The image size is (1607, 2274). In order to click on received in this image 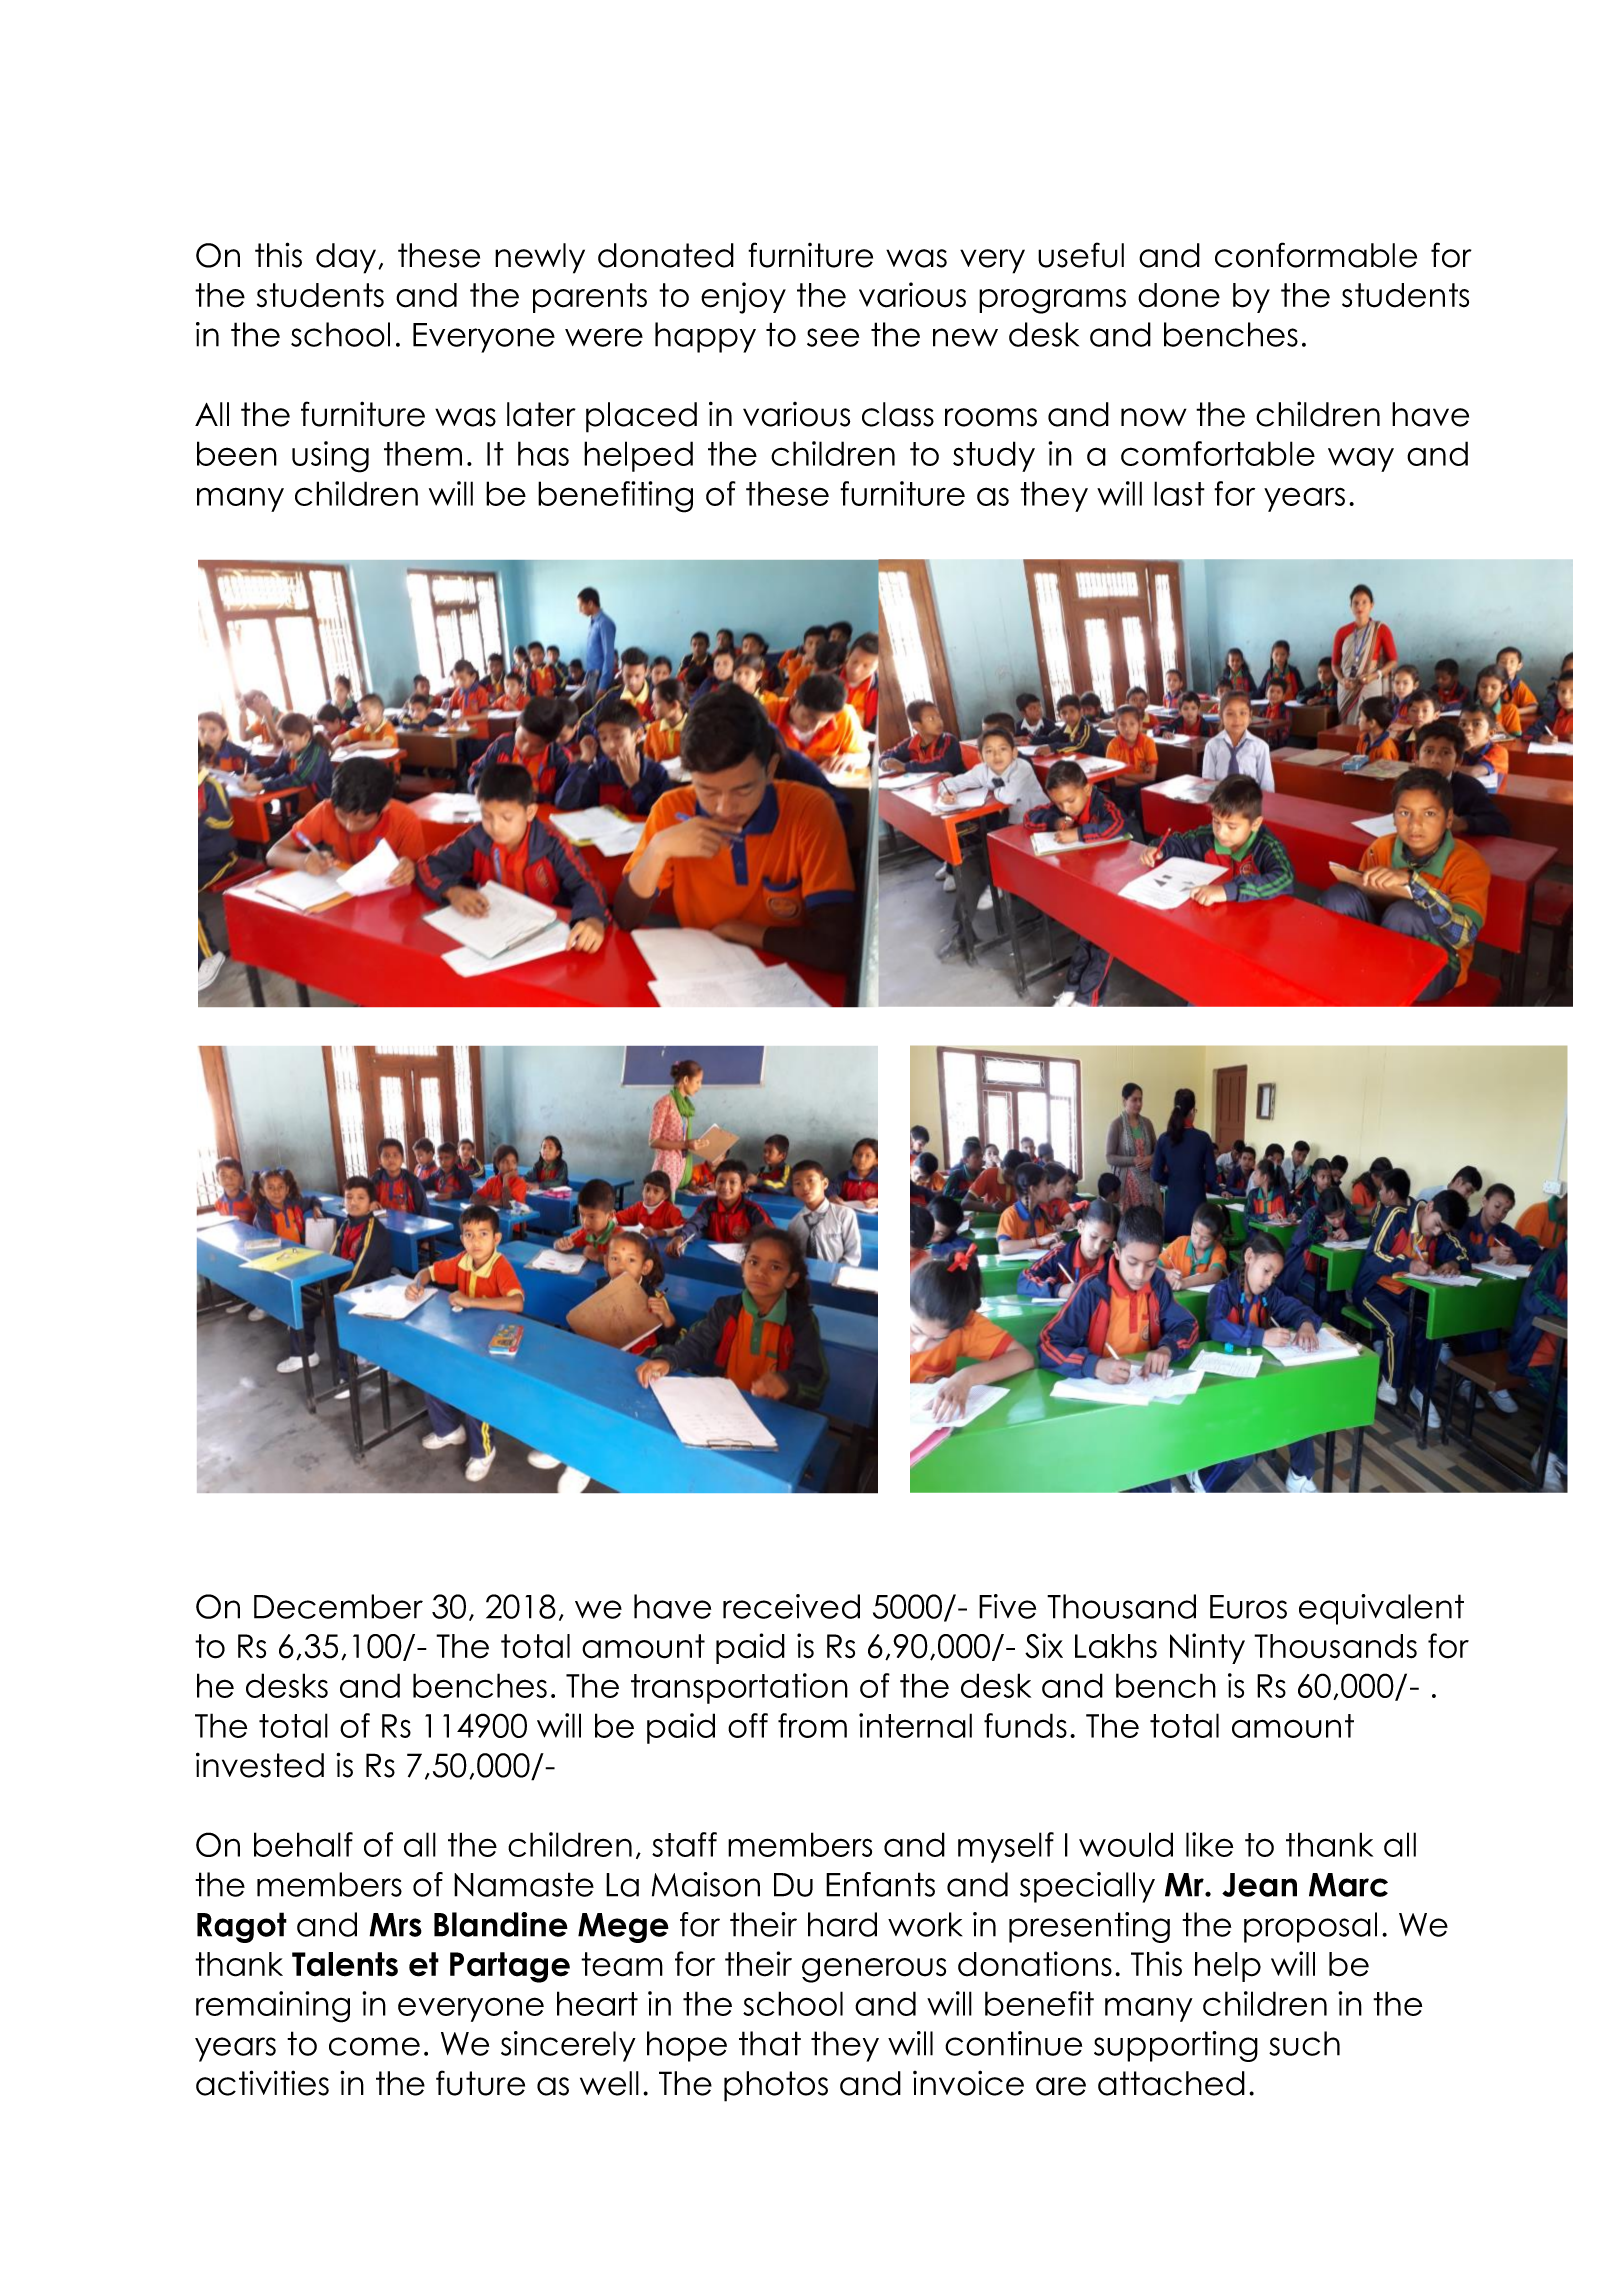, I will do `click(791, 1606)`.
